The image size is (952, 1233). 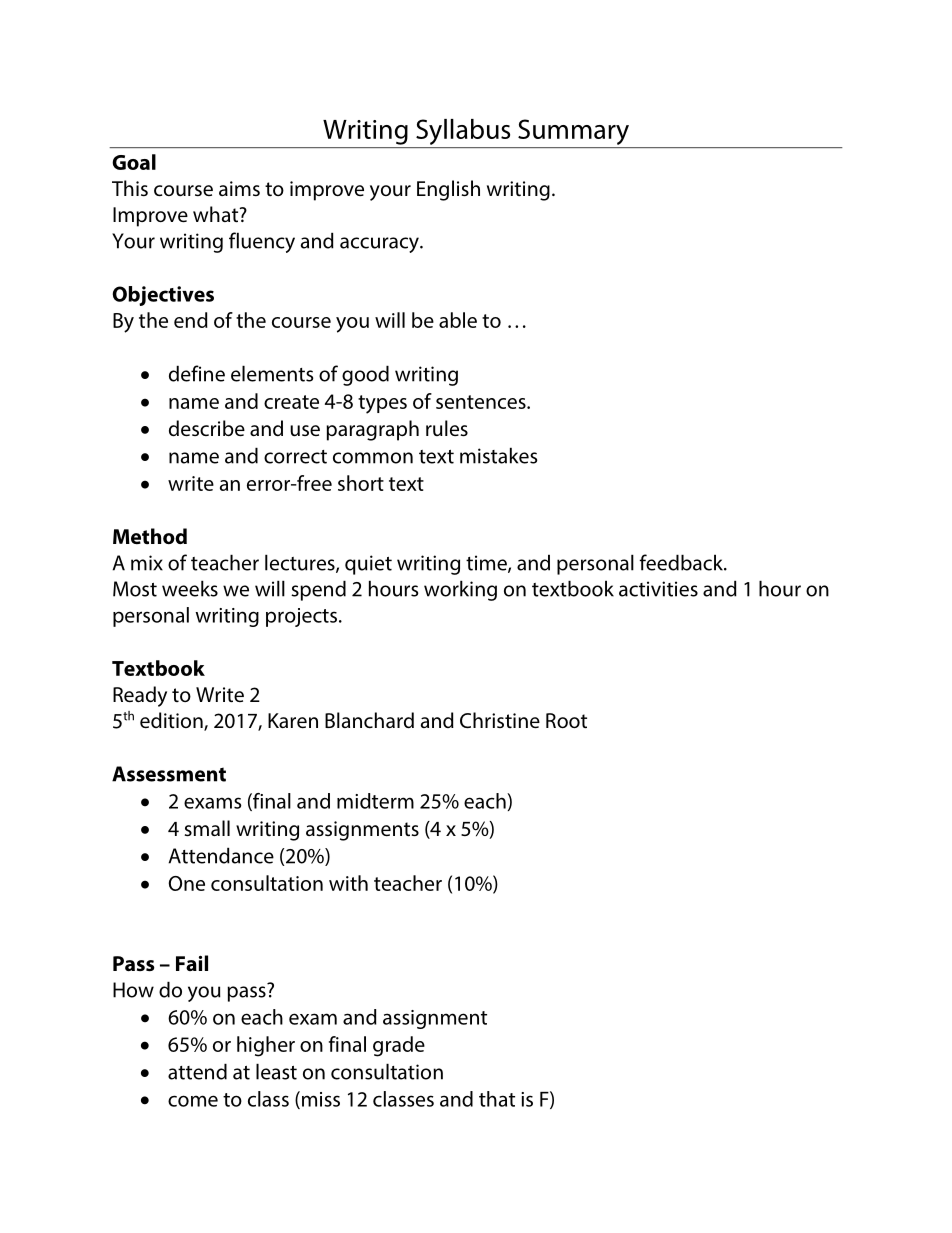 I want to click on working, so click(x=460, y=590).
